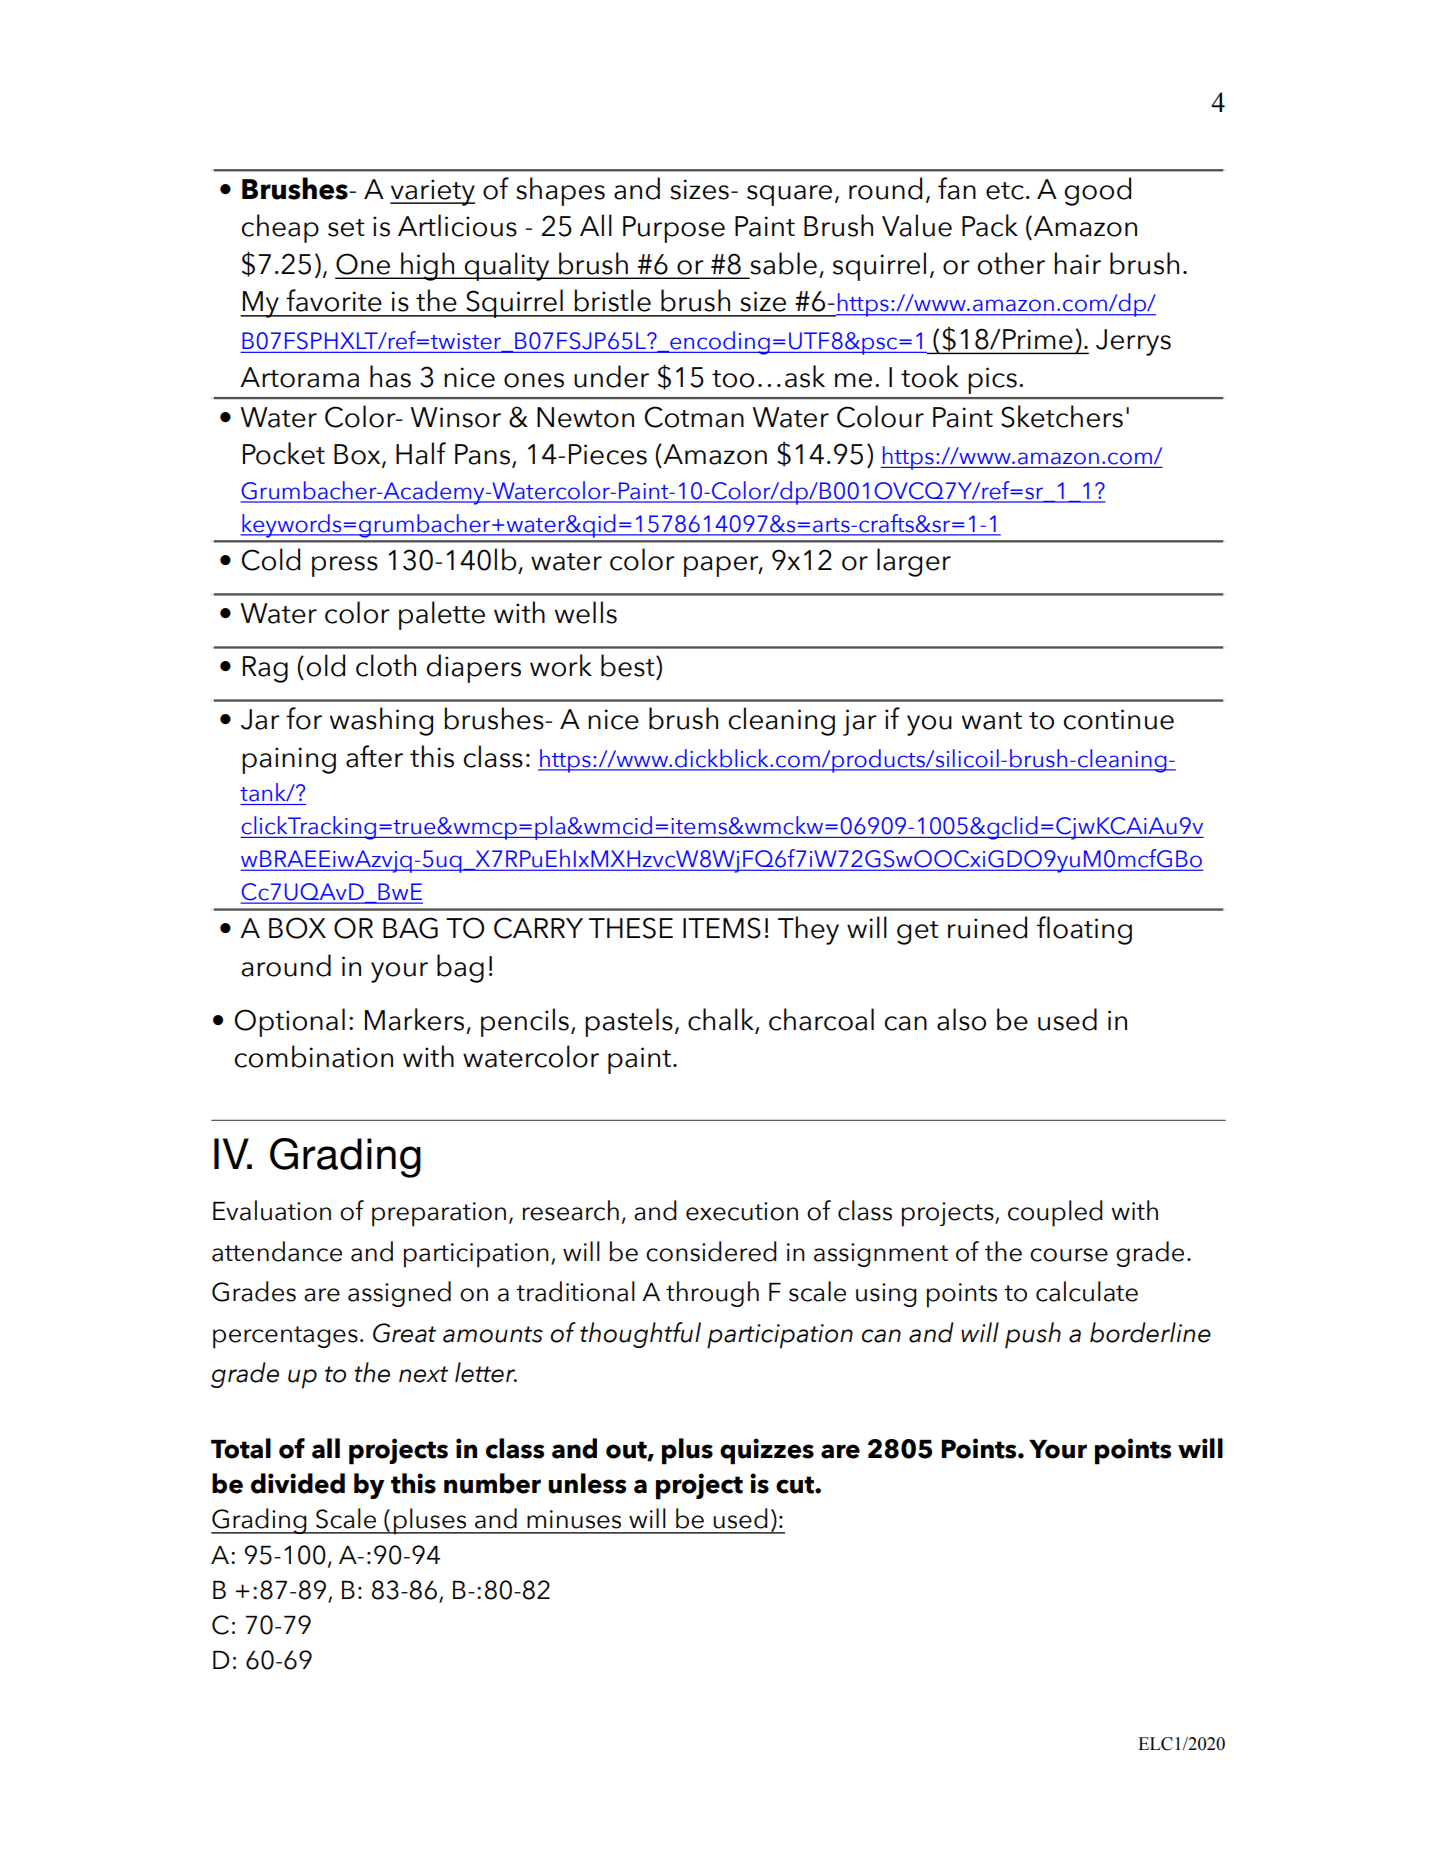 The height and width of the screenshot is (1860, 1437). What do you see at coordinates (631, 928) in the screenshot?
I see `THESE` at bounding box center [631, 928].
